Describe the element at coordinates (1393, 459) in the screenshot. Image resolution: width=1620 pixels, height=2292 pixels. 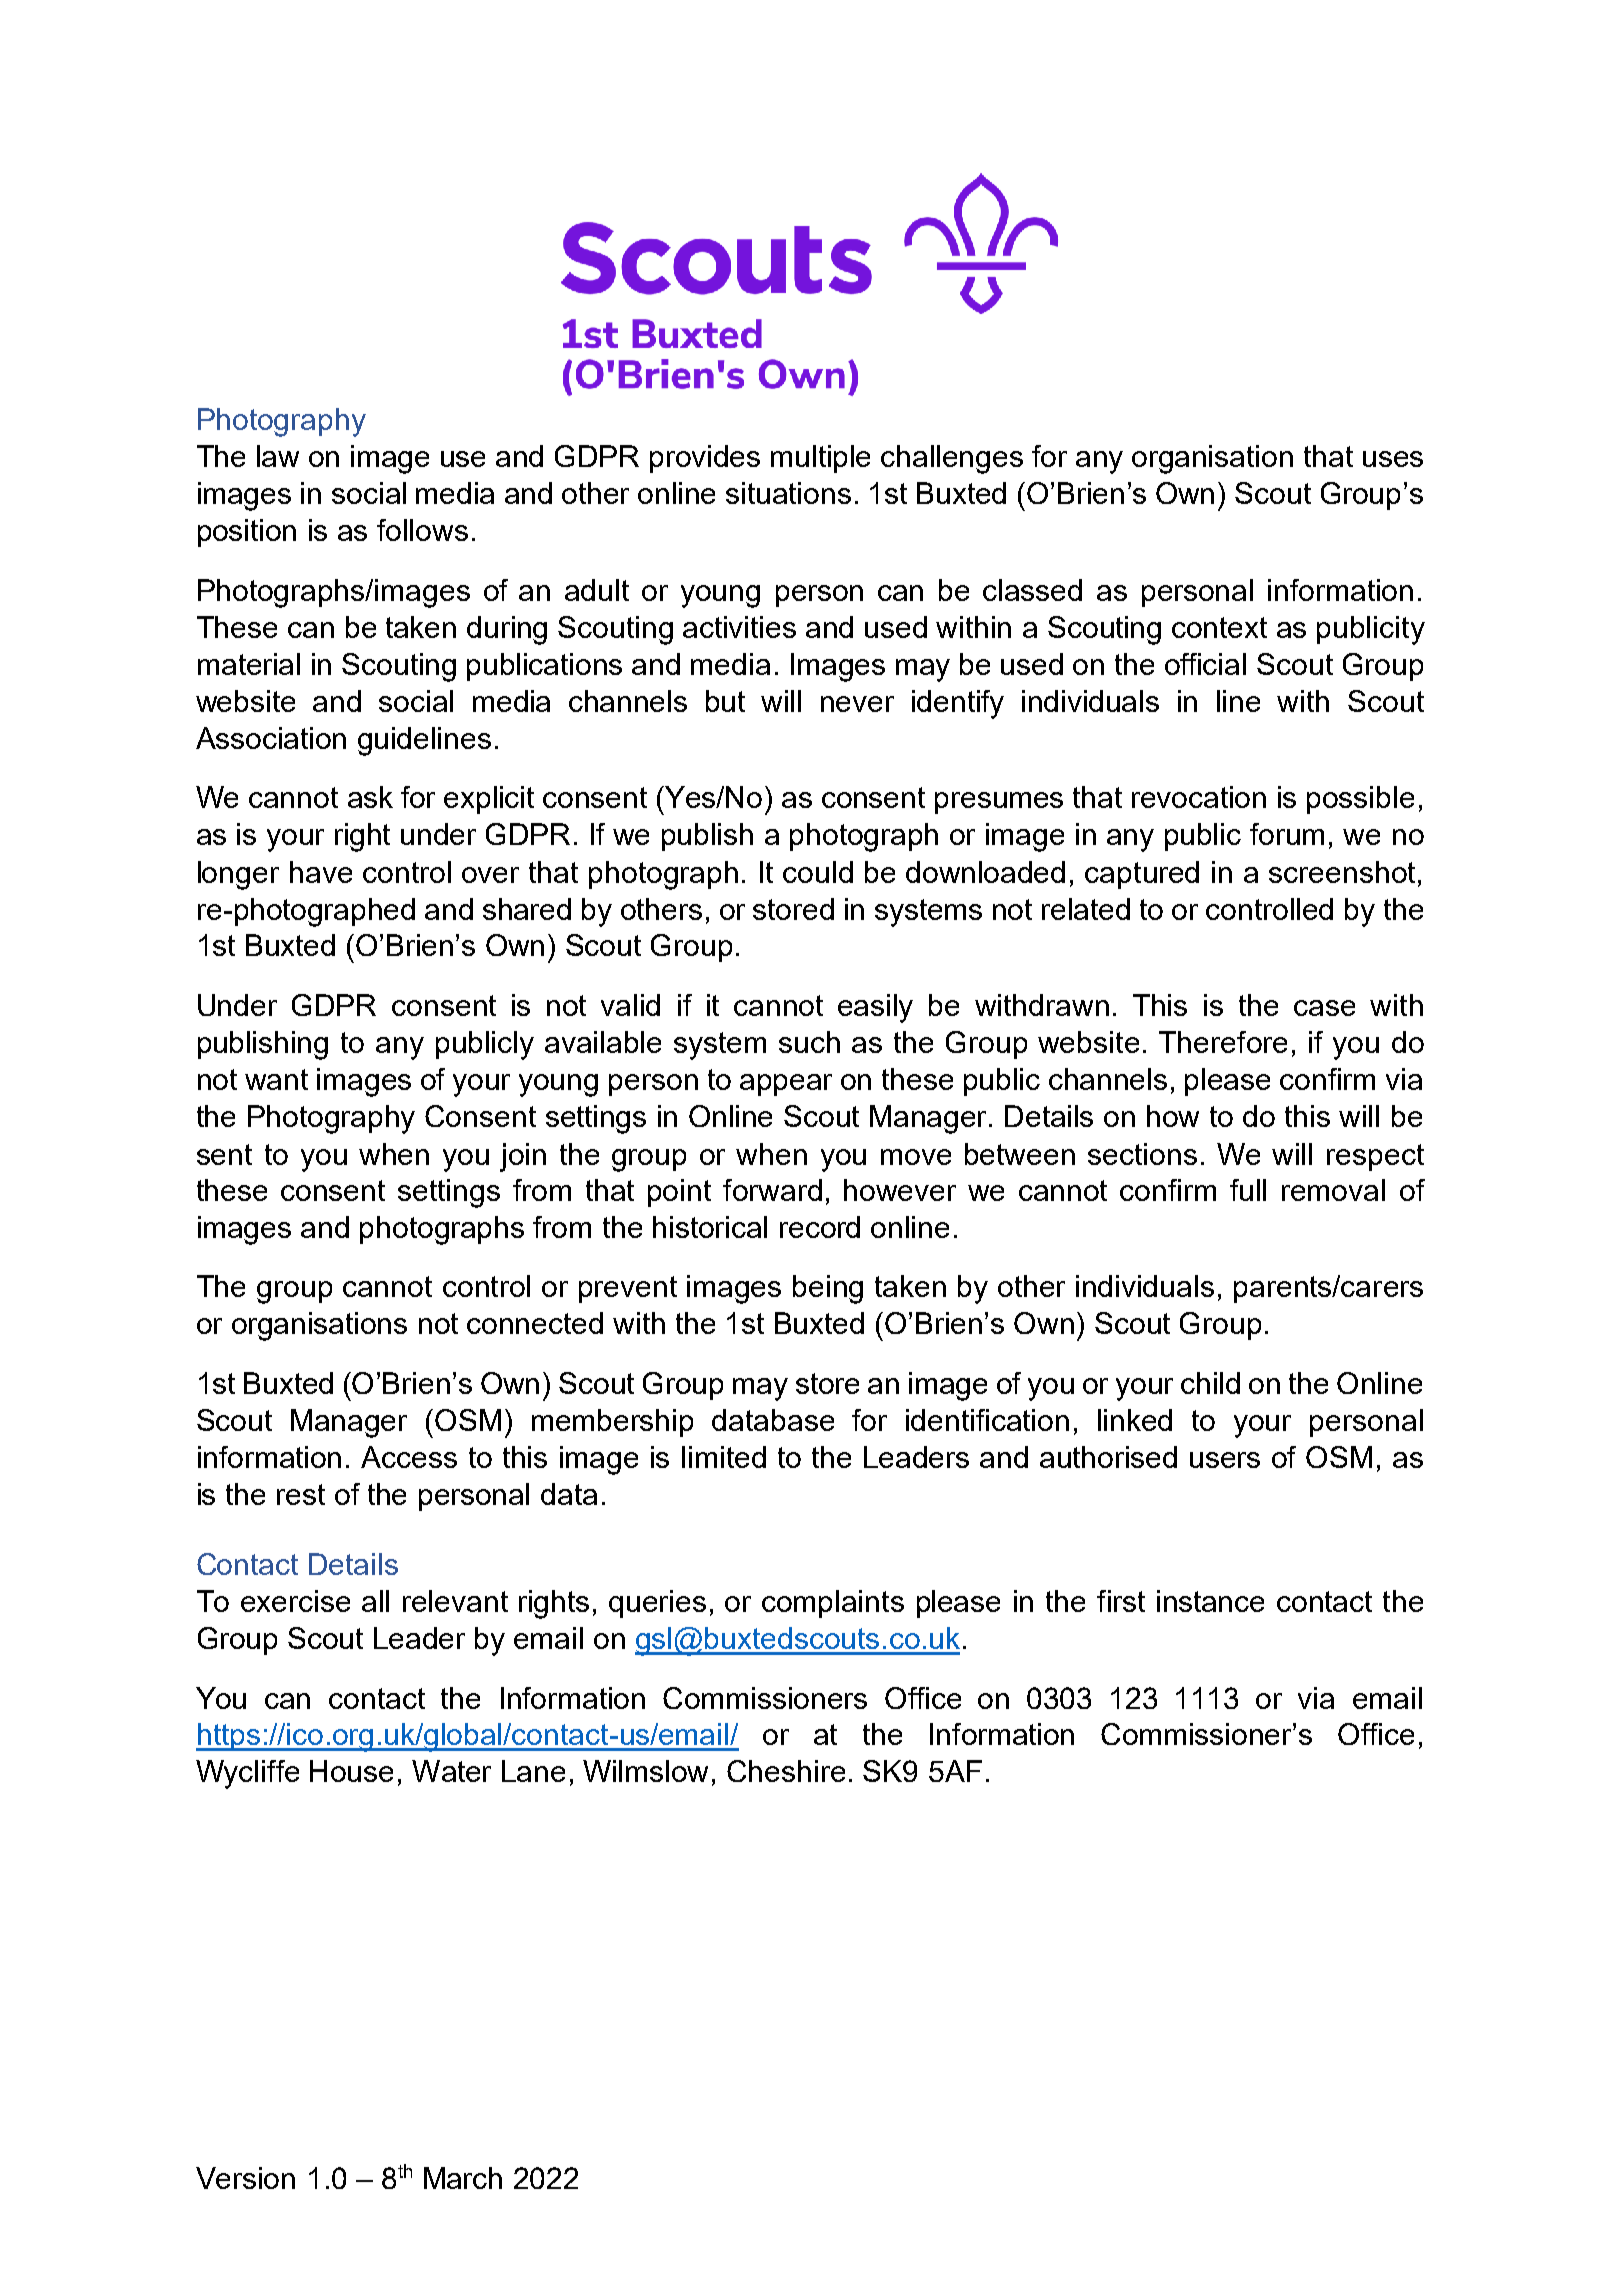
I see `uses` at that location.
